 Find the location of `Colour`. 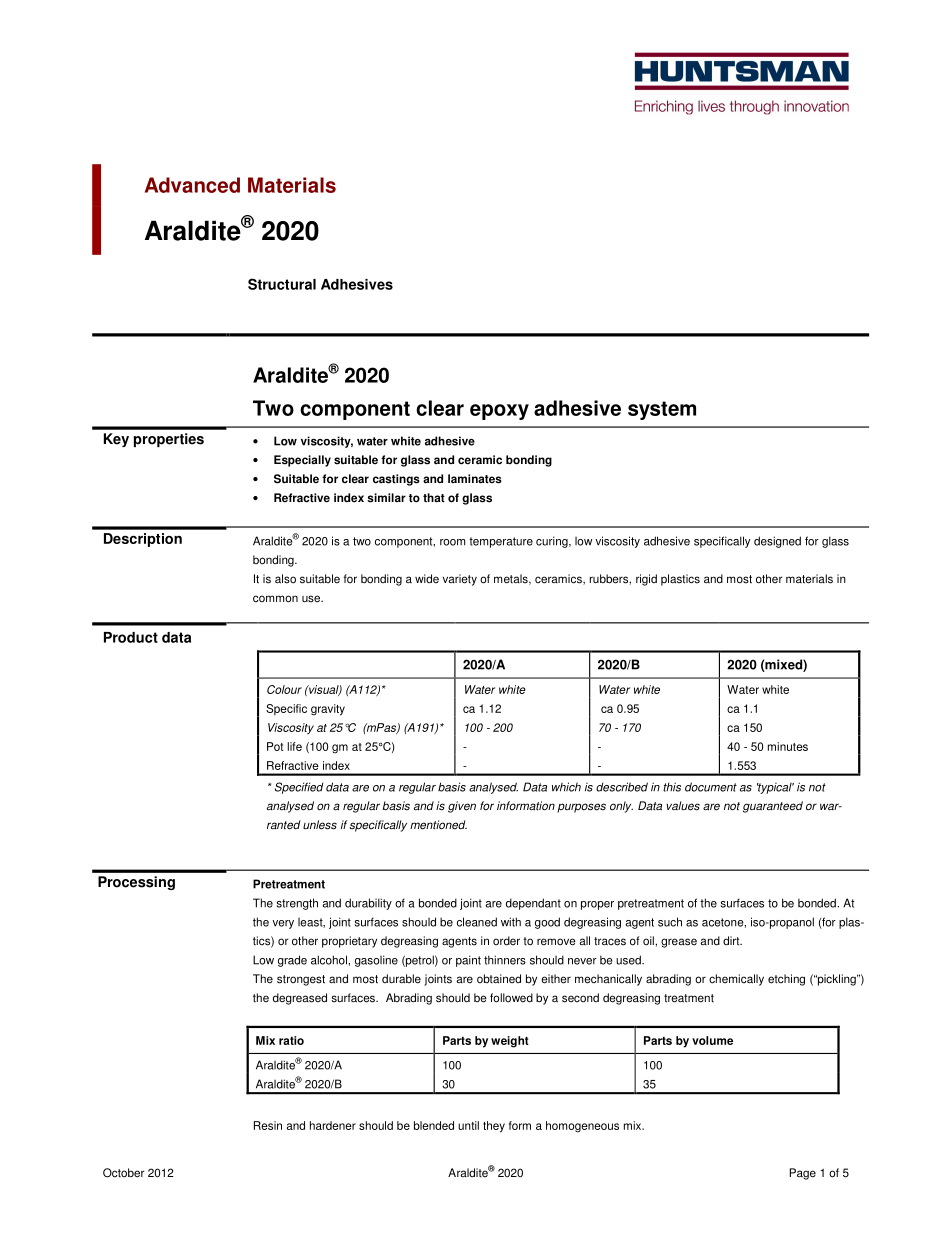

Colour is located at coordinates (284, 689).
